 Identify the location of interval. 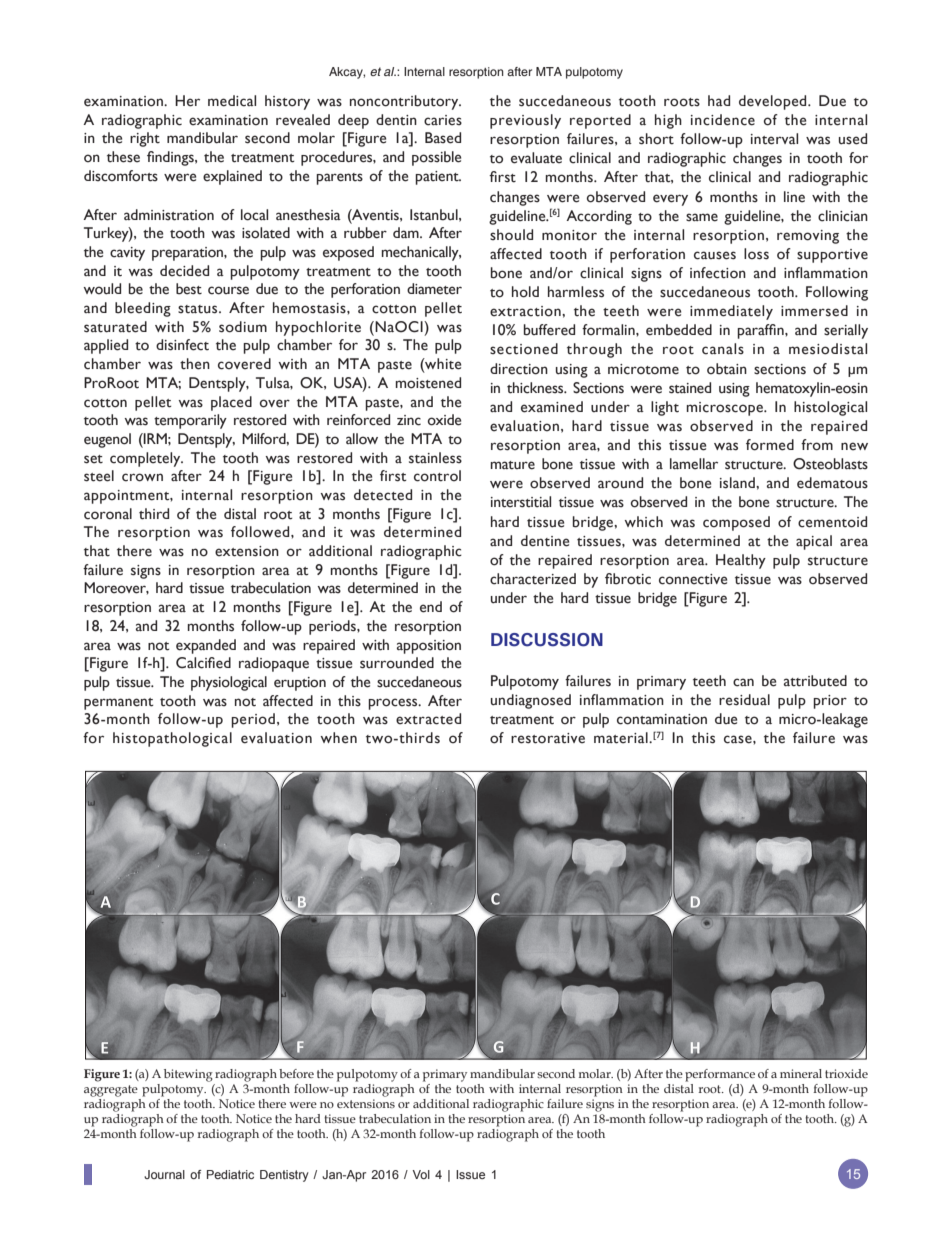
(774, 139).
